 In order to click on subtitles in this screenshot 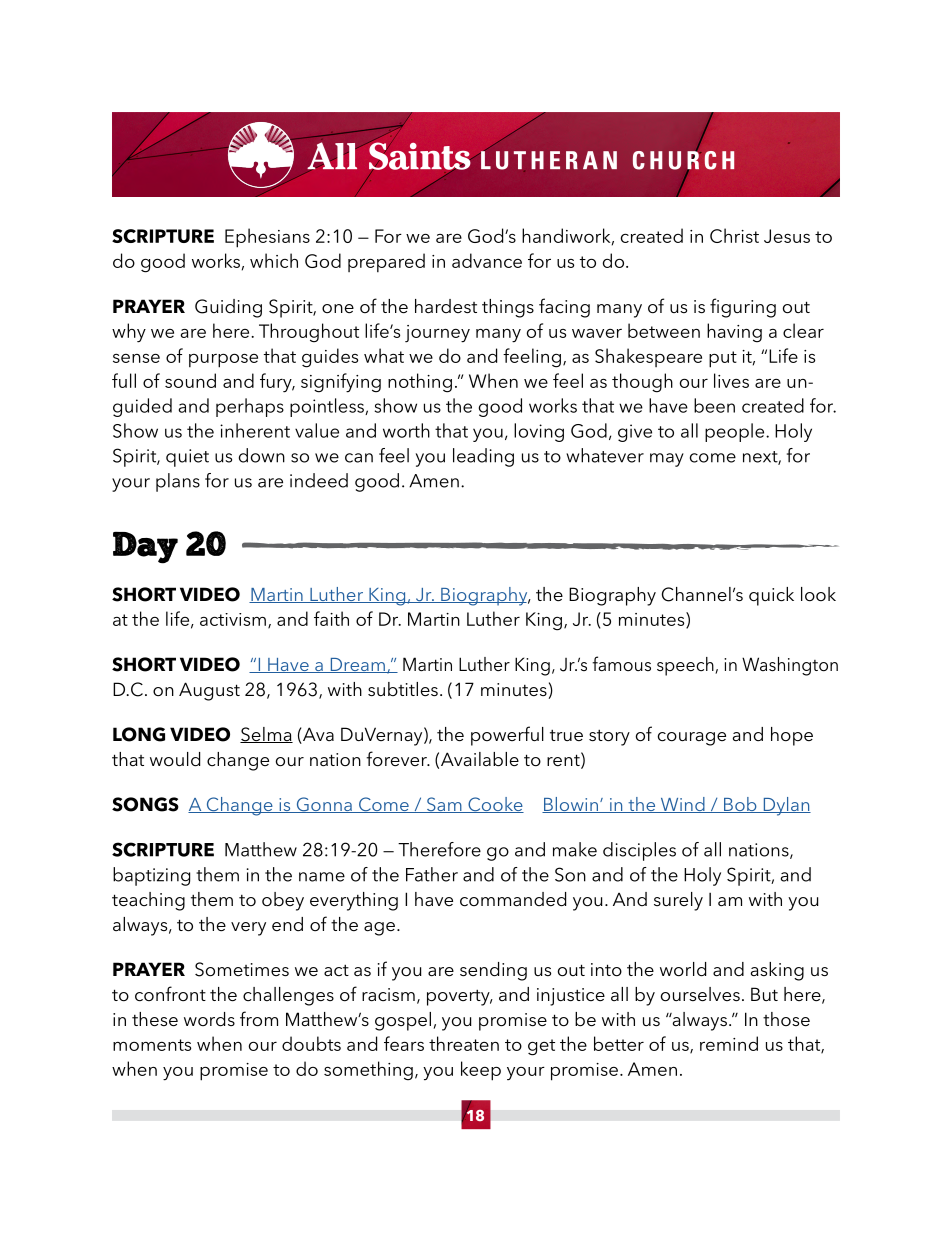, I will do `click(403, 689)`.
